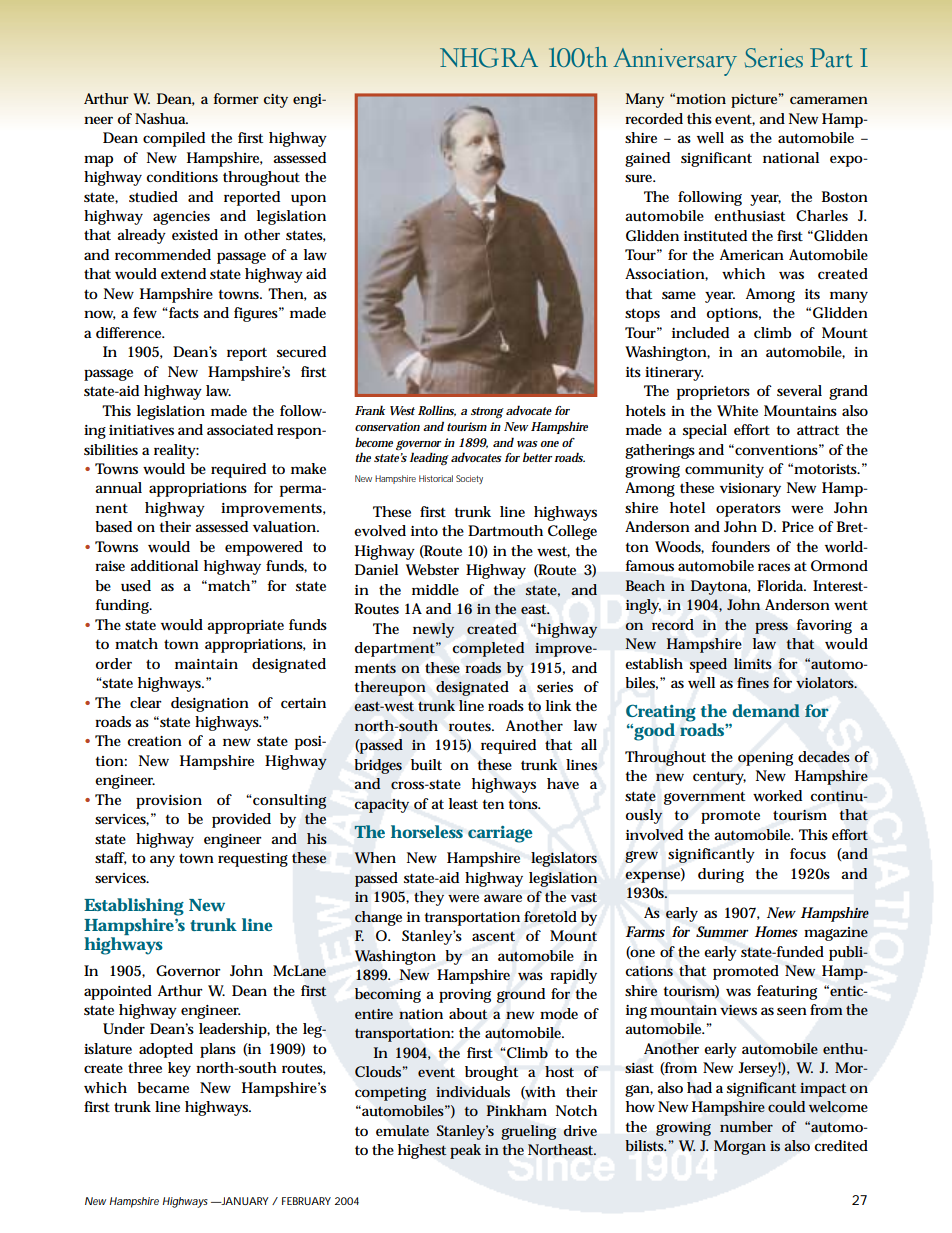  Describe the element at coordinates (771, 628) in the screenshot. I see `press` at that location.
